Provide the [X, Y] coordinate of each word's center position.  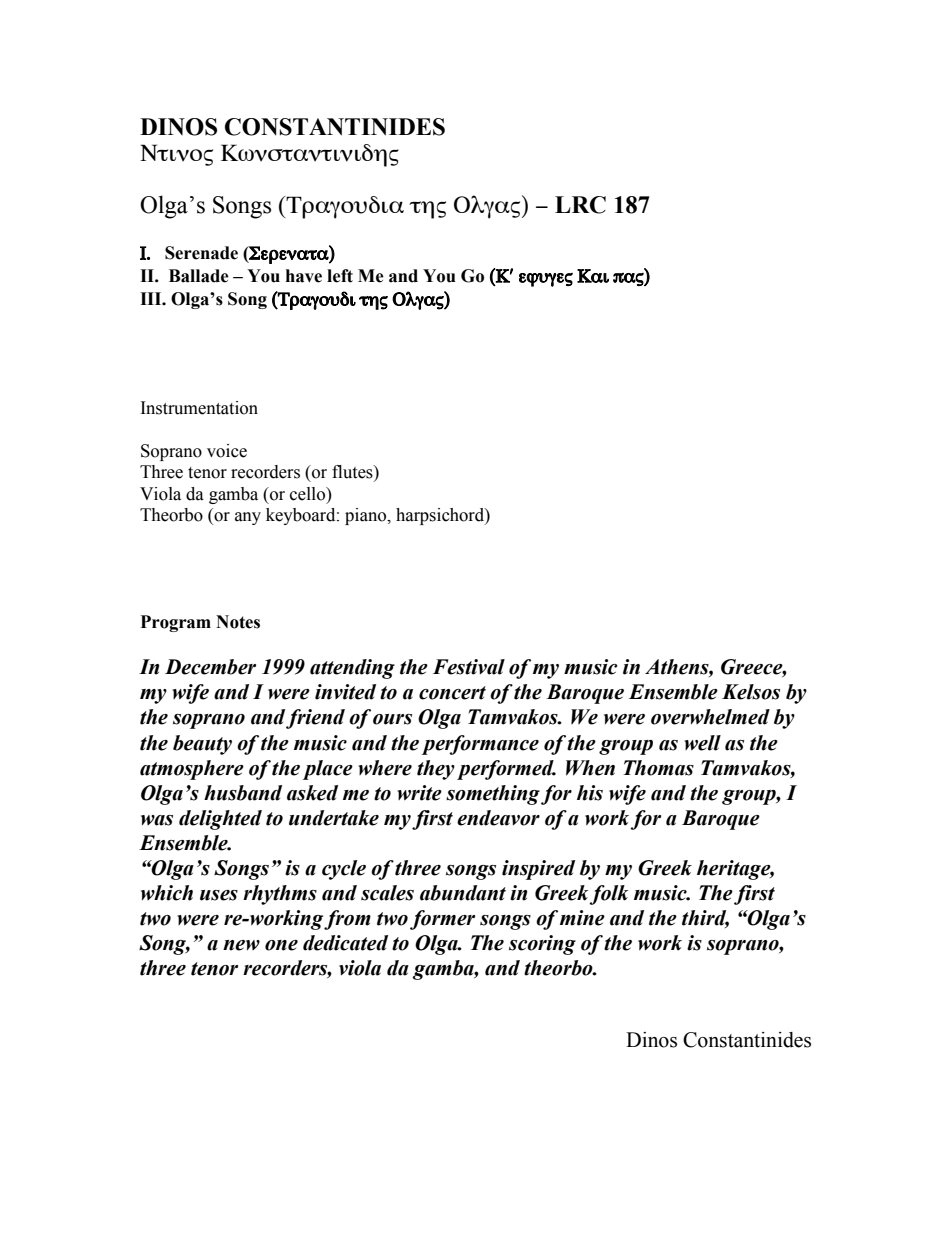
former [442, 920]
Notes [238, 622]
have [304, 276]
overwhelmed [710, 717]
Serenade [201, 253]
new [241, 945]
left [340, 276]
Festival [469, 667]
